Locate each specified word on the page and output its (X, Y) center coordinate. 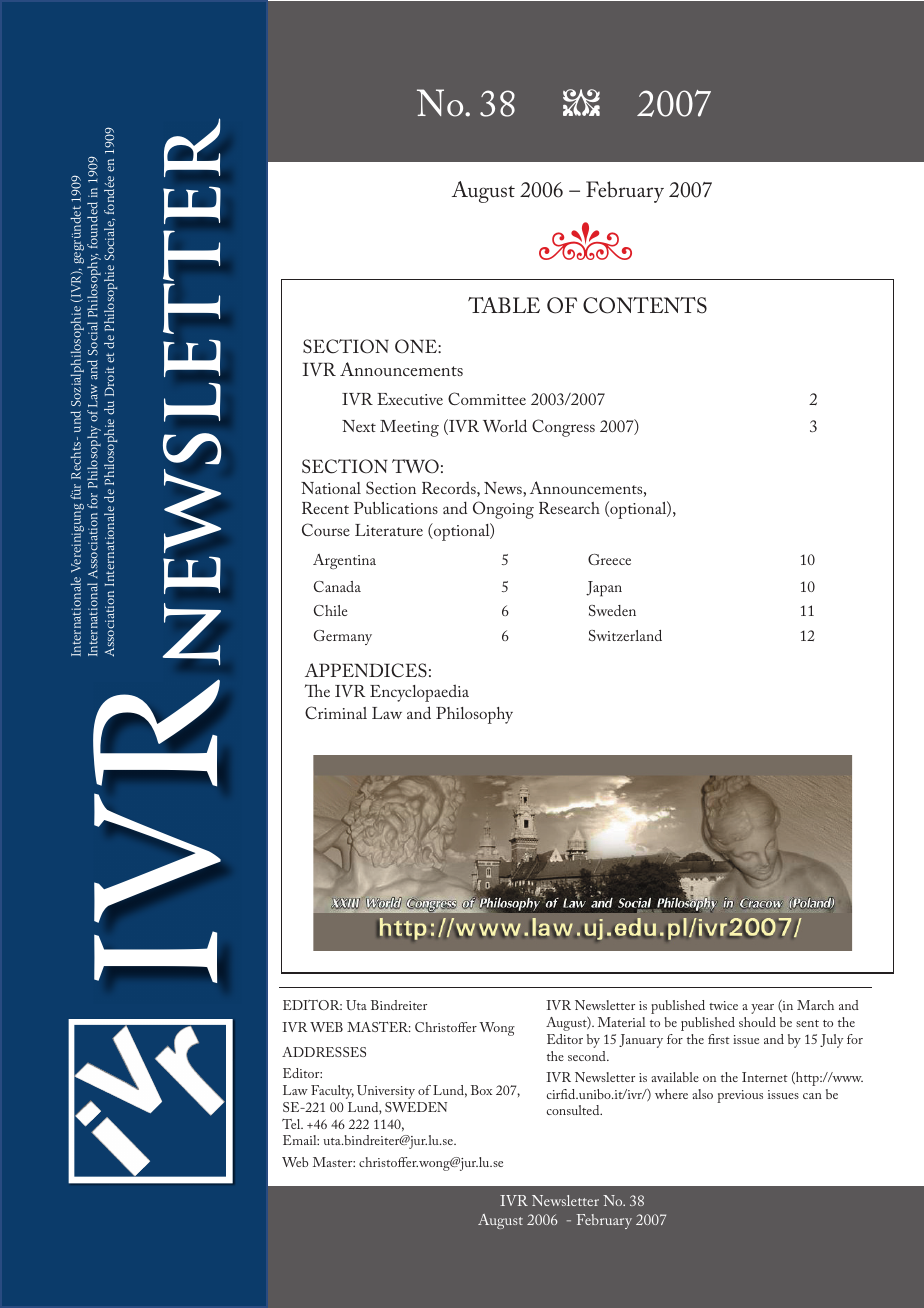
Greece (609, 559)
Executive (410, 399)
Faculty (332, 1092)
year (762, 1009)
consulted (574, 1110)
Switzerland (625, 635)
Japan (604, 589)
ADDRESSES (324, 1052)
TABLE (504, 305)
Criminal (336, 712)
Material (622, 1022)
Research (569, 508)
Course (326, 529)
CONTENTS (645, 305)
